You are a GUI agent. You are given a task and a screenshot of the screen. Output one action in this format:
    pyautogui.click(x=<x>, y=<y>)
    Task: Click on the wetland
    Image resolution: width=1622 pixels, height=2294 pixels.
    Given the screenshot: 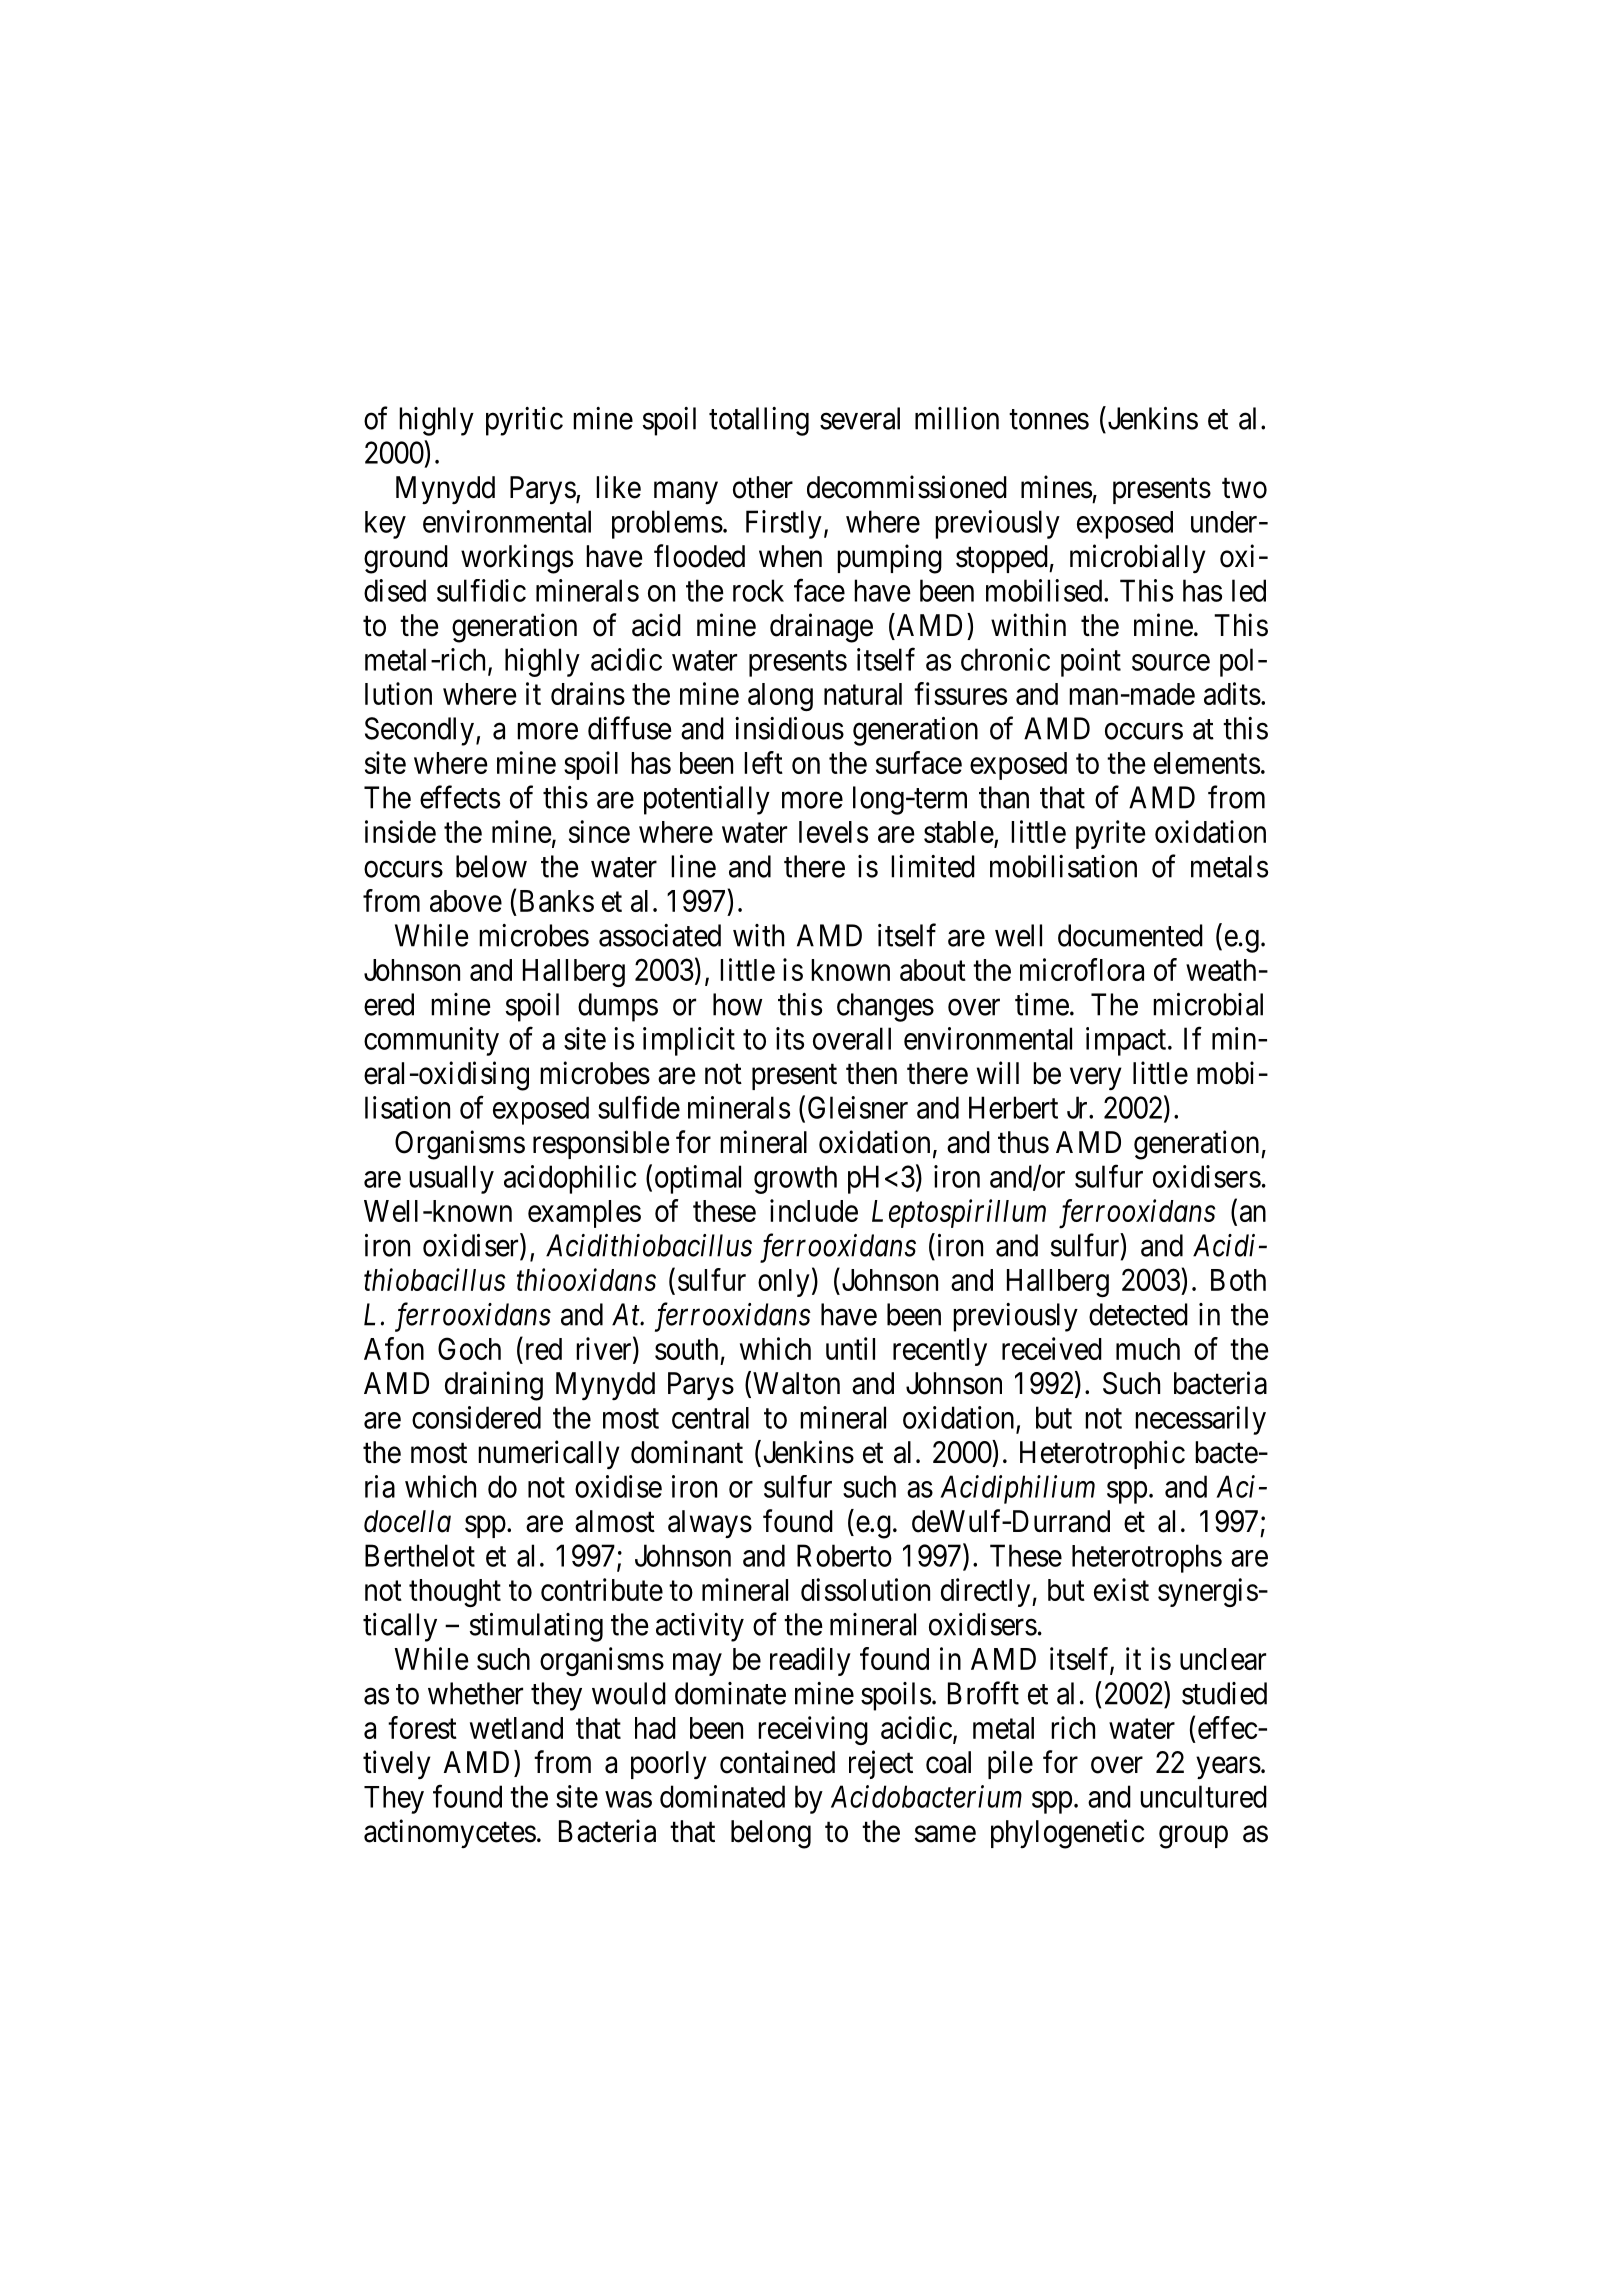 What is the action you would take?
    pyautogui.click(x=516, y=1728)
